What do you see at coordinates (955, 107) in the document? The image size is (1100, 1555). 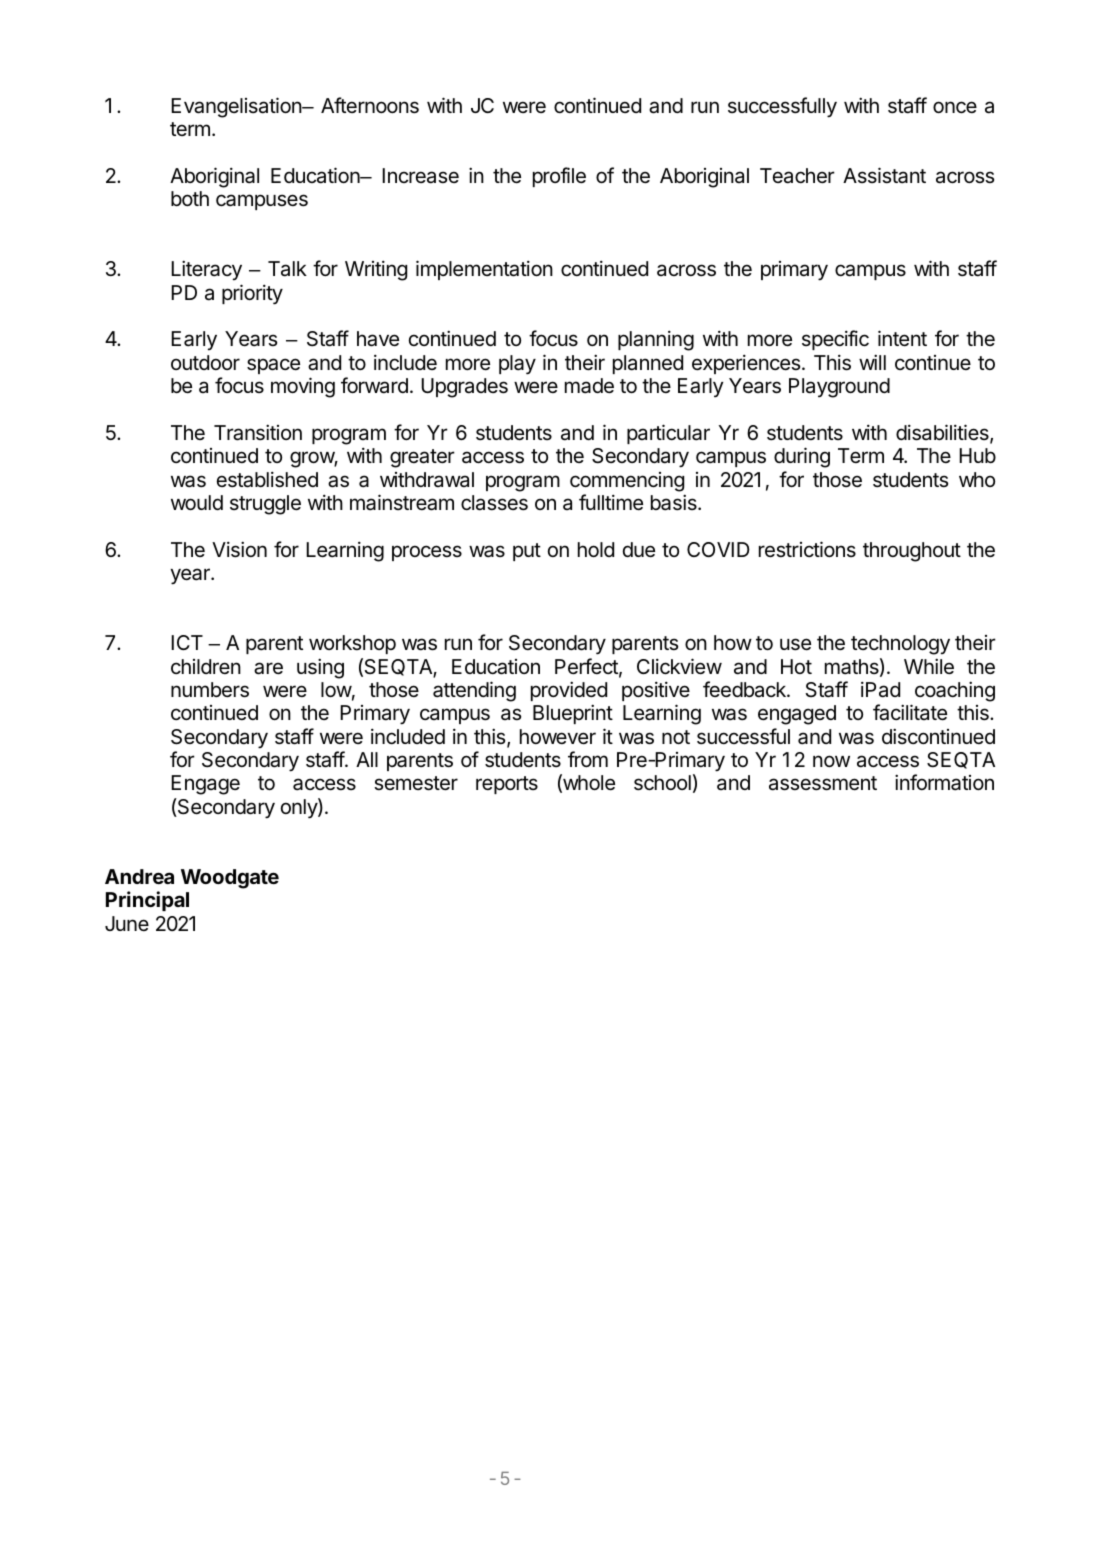 I see `once` at bounding box center [955, 107].
